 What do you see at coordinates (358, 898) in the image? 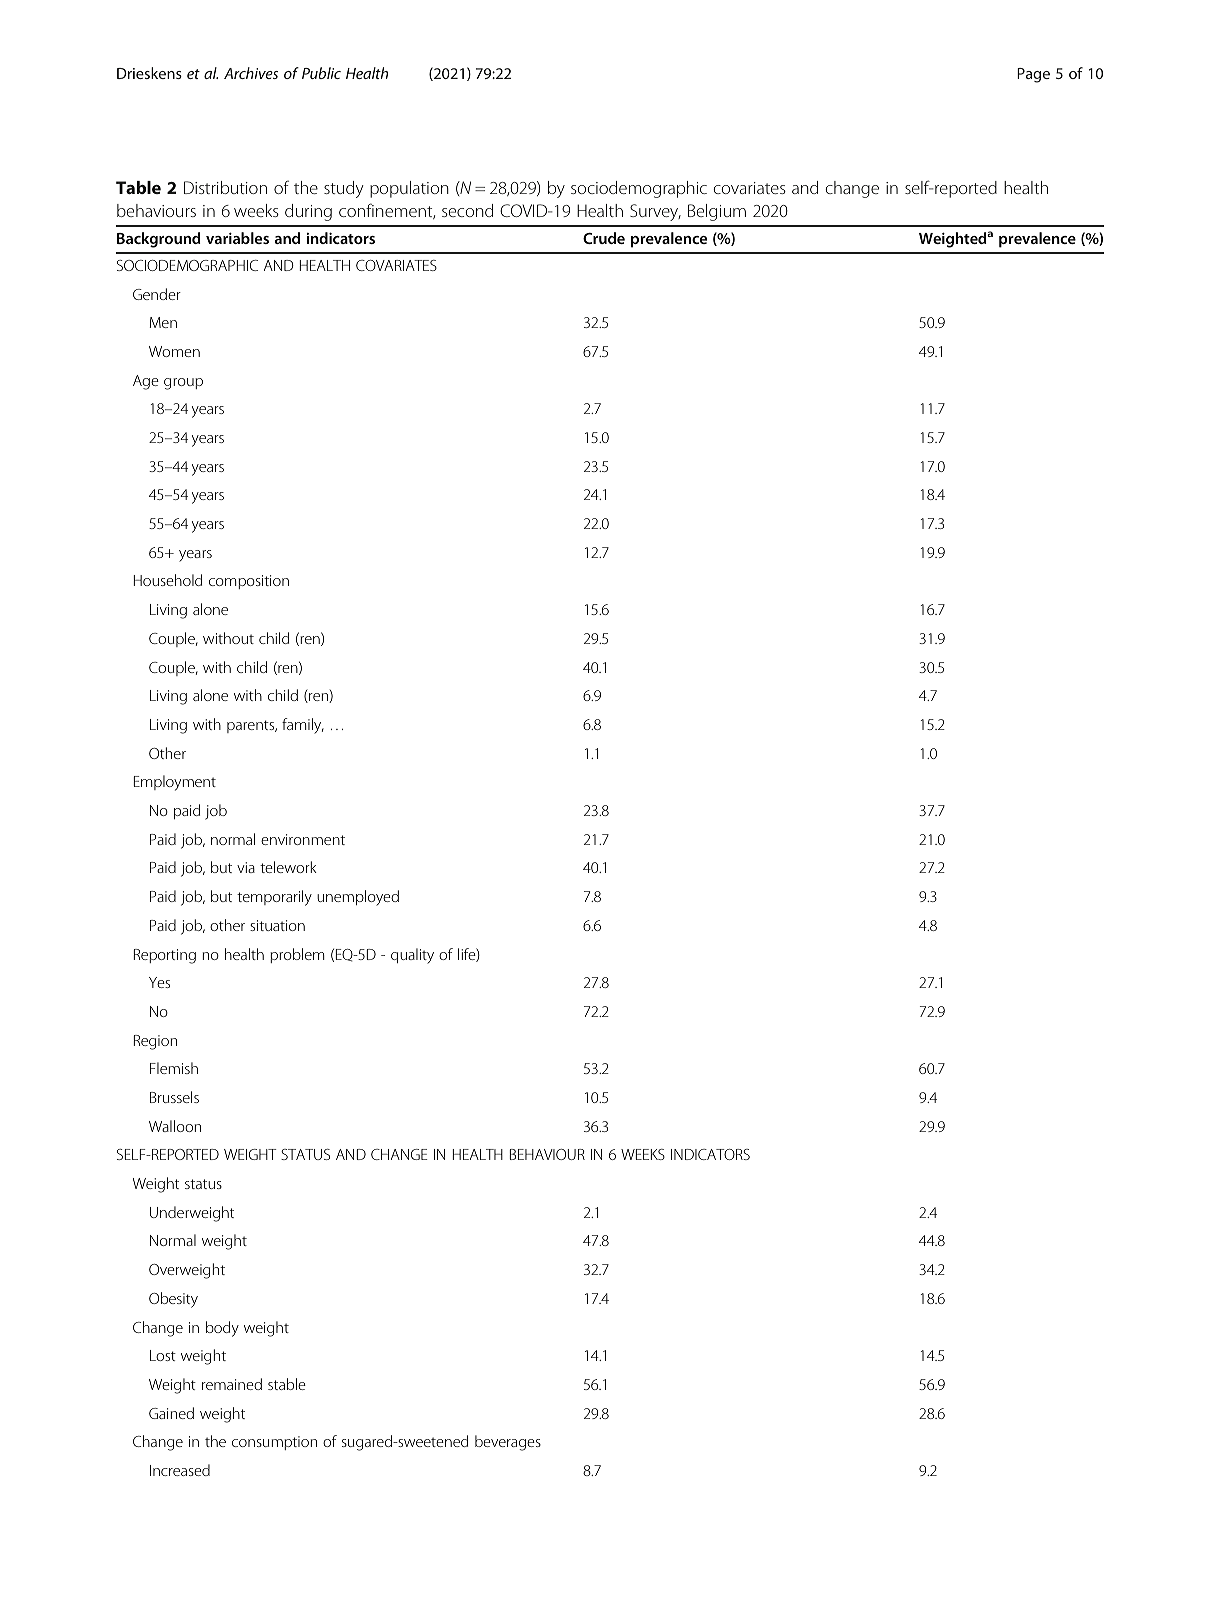
I see `unemployed` at bounding box center [358, 898].
